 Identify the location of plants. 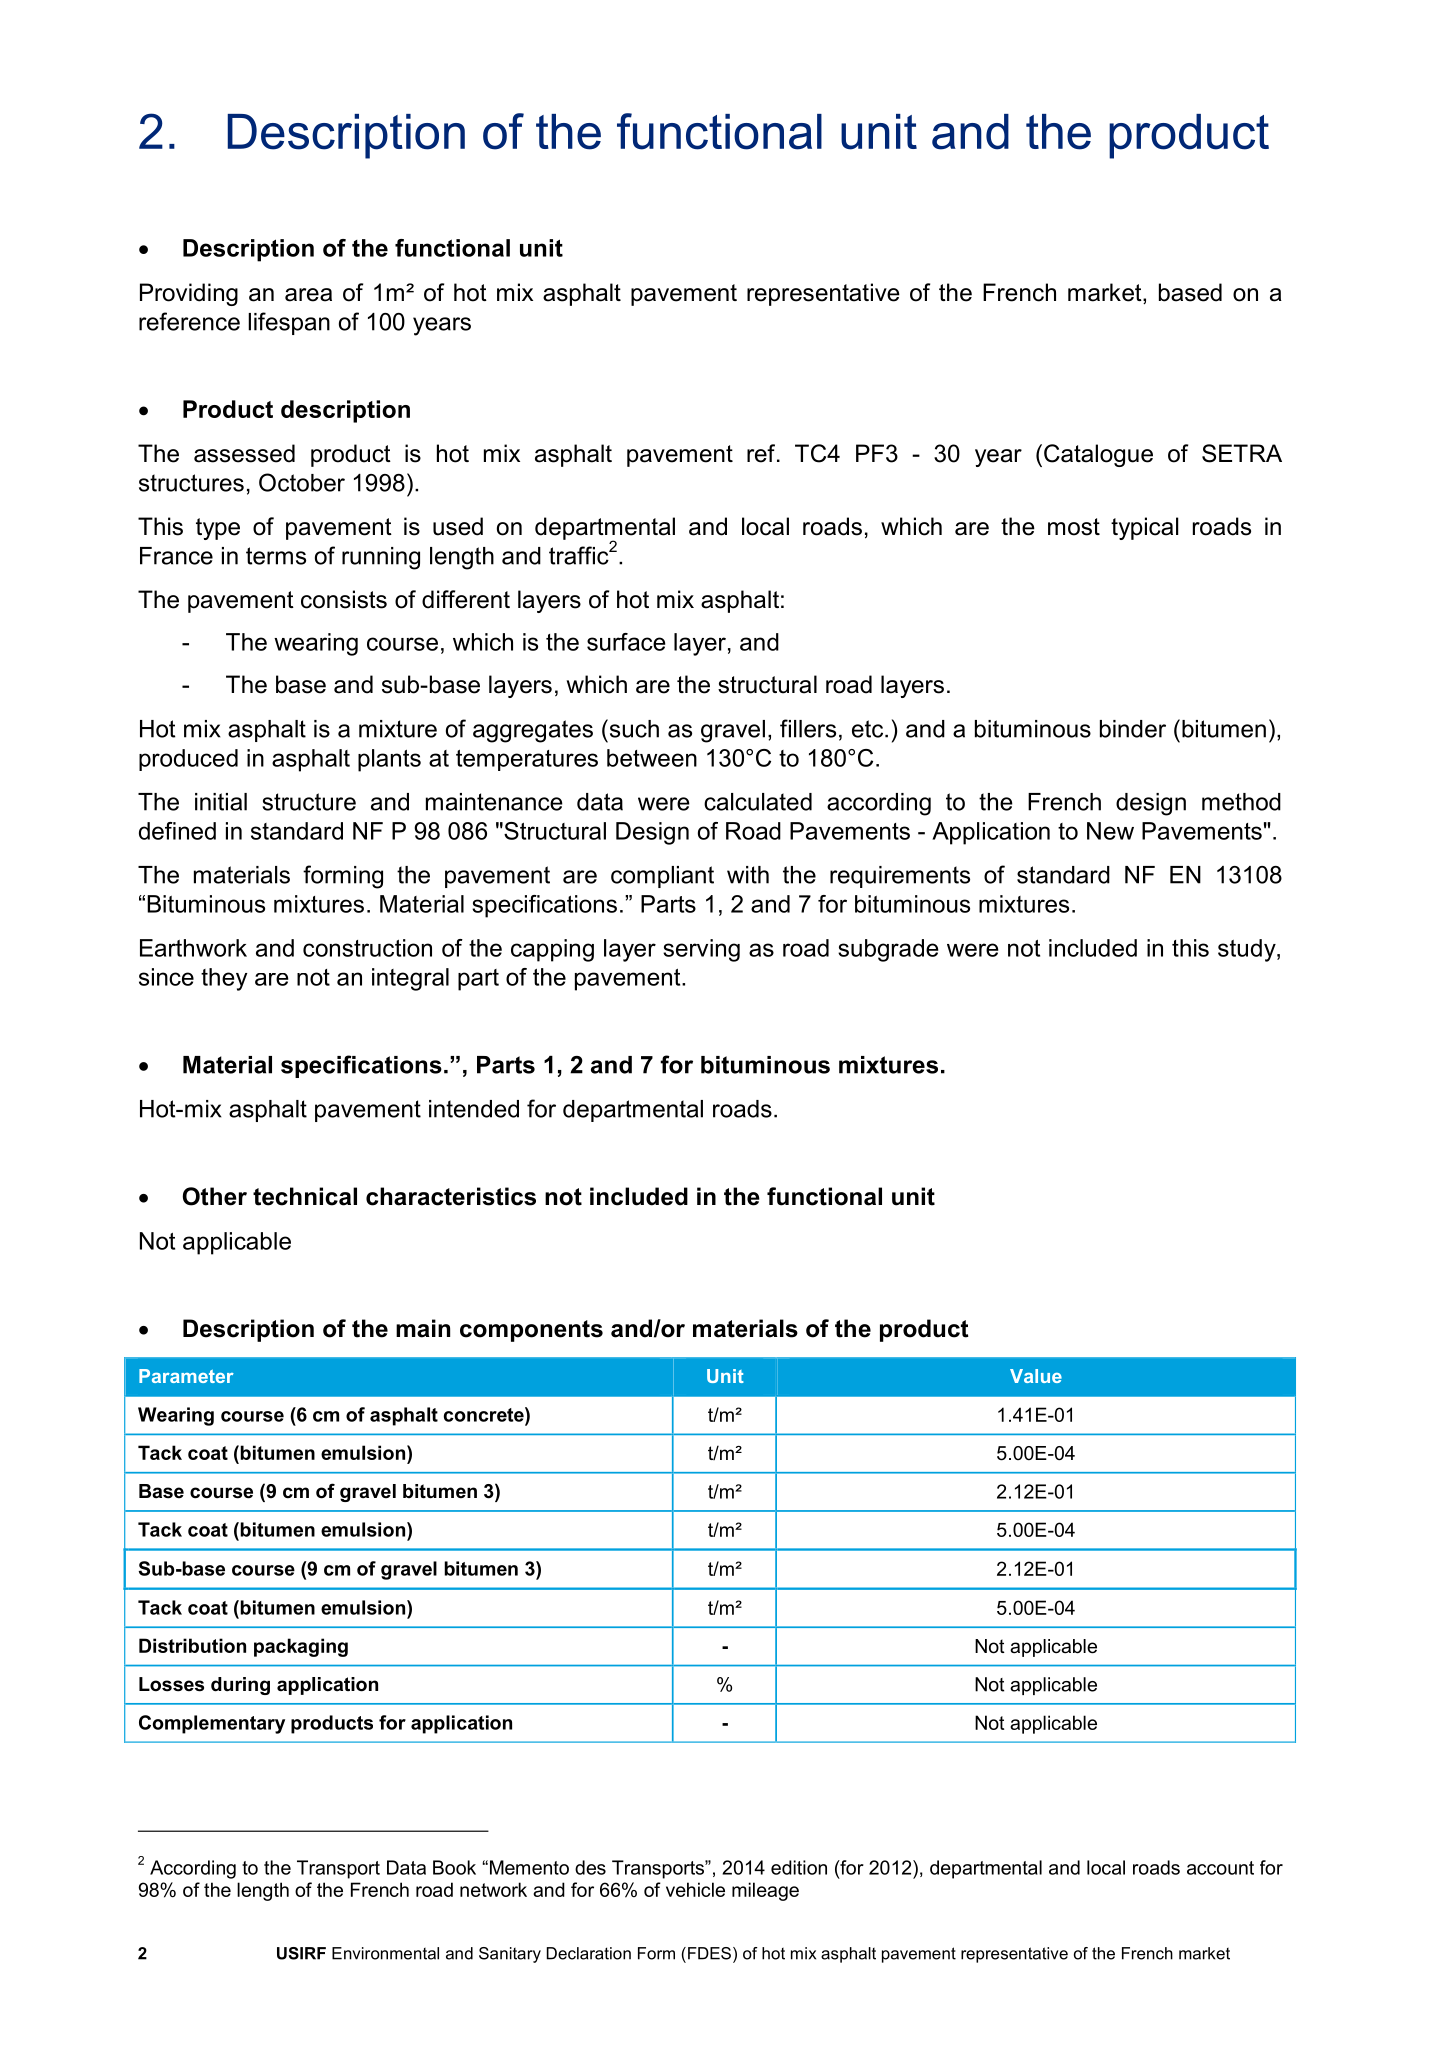
(389, 760).
